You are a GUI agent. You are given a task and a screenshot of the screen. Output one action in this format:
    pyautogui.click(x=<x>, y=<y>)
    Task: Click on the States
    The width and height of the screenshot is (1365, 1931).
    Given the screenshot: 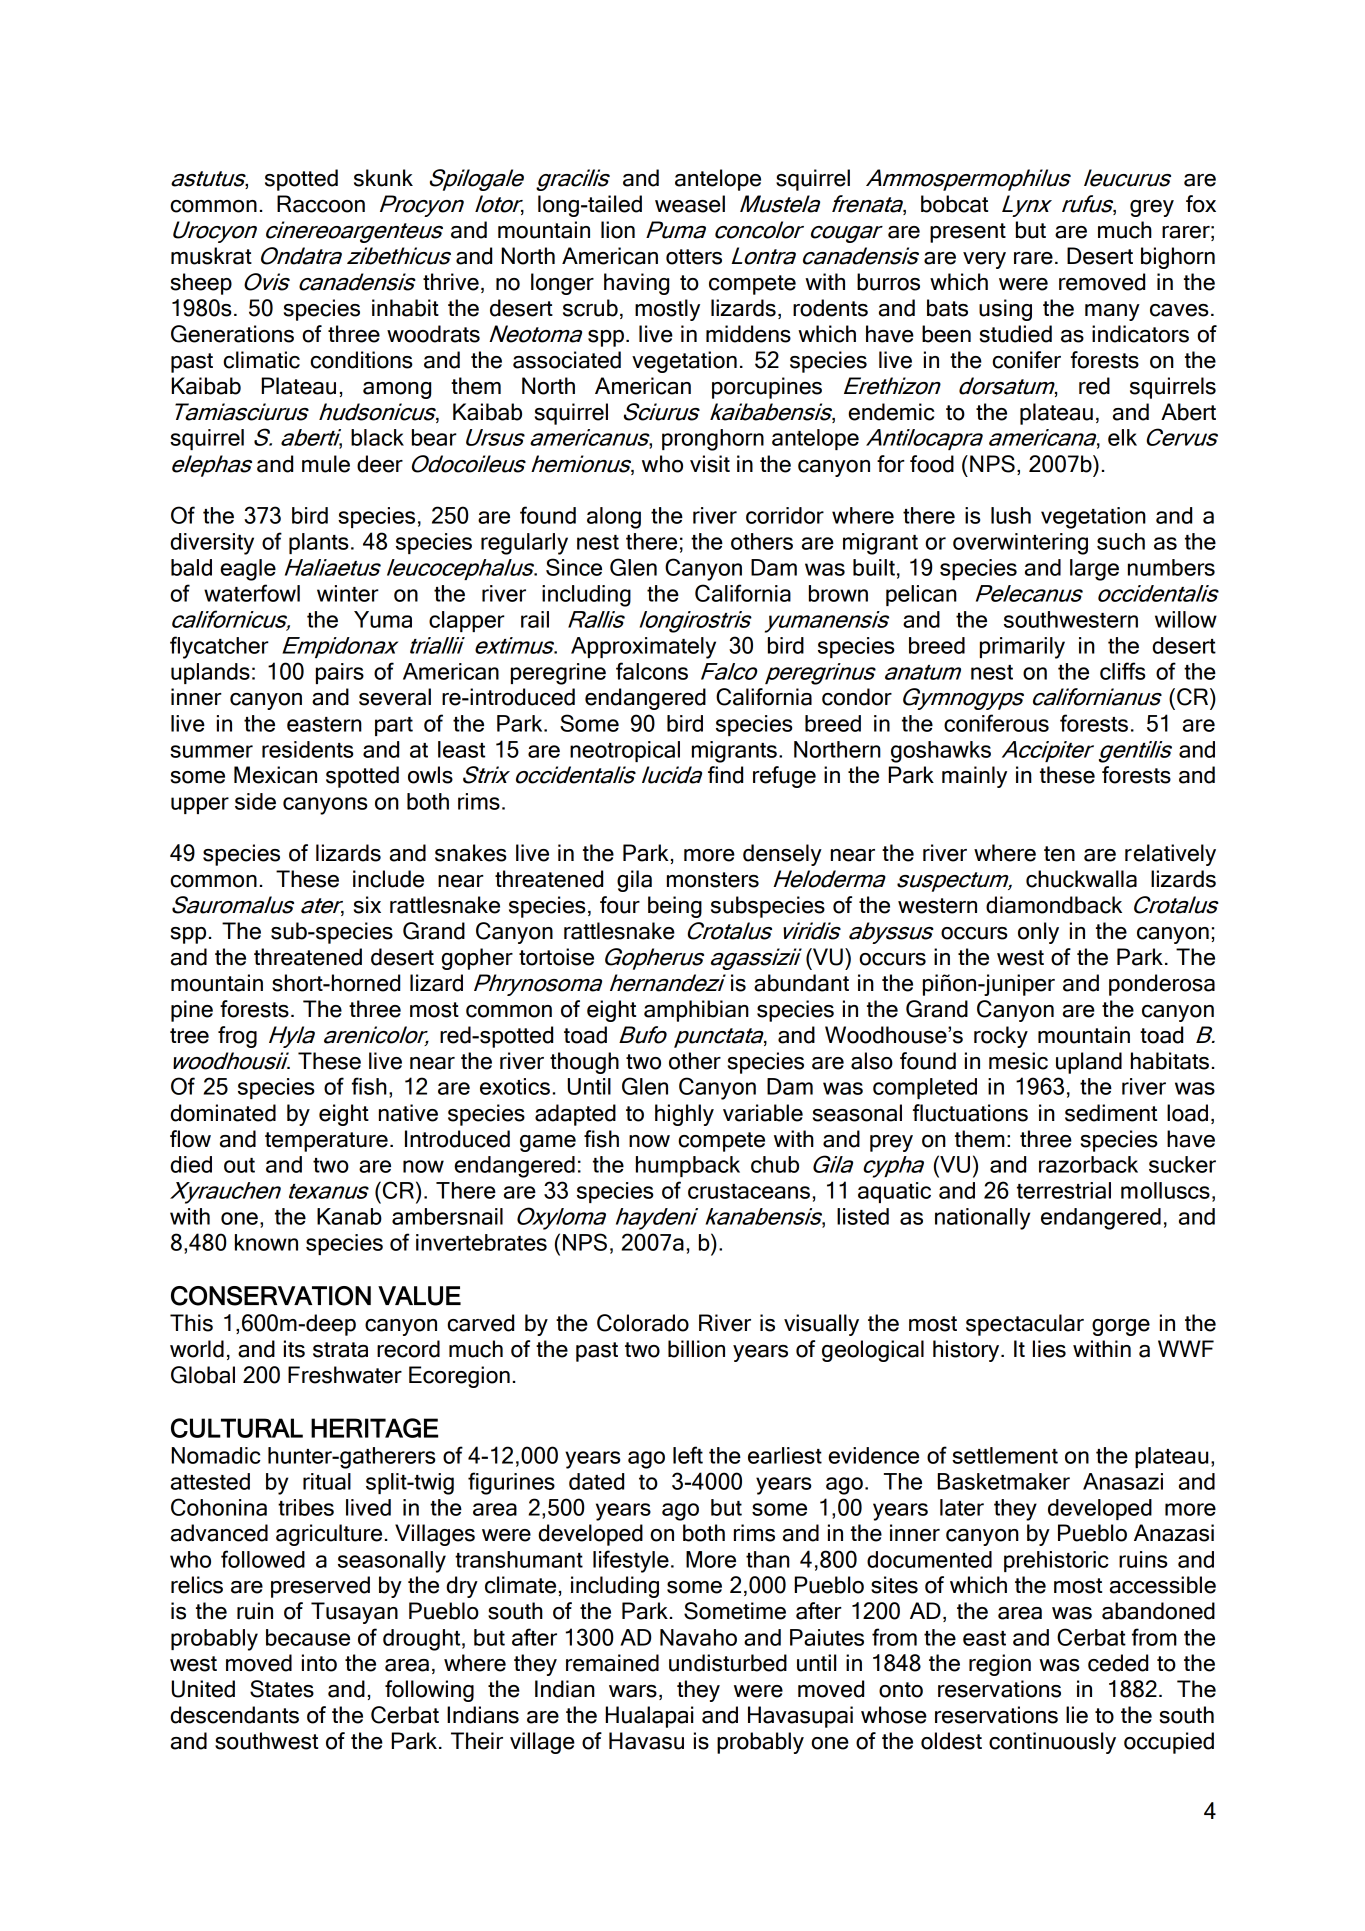 What is the action you would take?
    pyautogui.click(x=282, y=1689)
